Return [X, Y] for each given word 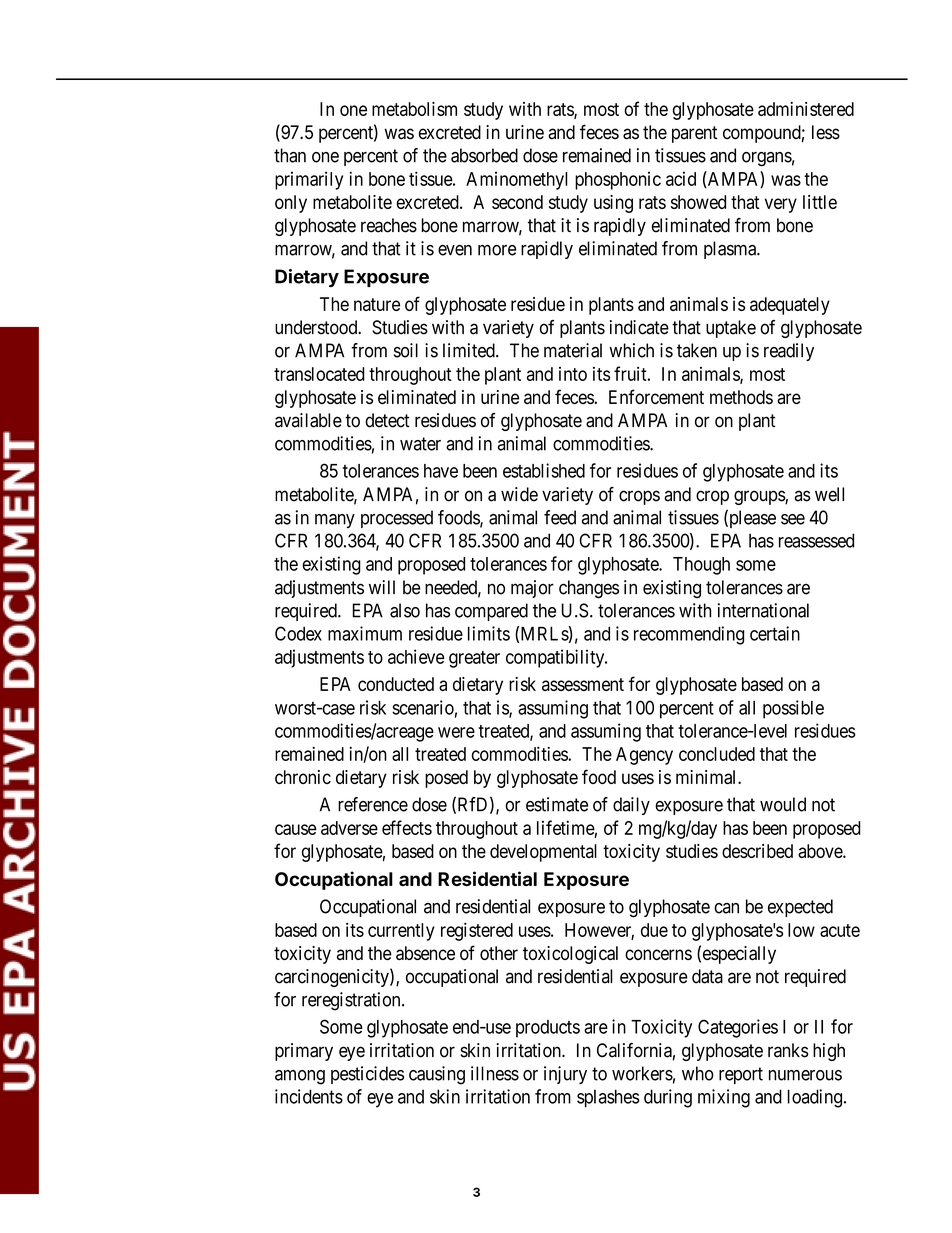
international [763, 610]
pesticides [367, 1075]
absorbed [484, 155]
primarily [309, 180]
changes [589, 589]
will [382, 587]
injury [565, 1075]
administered [806, 109]
